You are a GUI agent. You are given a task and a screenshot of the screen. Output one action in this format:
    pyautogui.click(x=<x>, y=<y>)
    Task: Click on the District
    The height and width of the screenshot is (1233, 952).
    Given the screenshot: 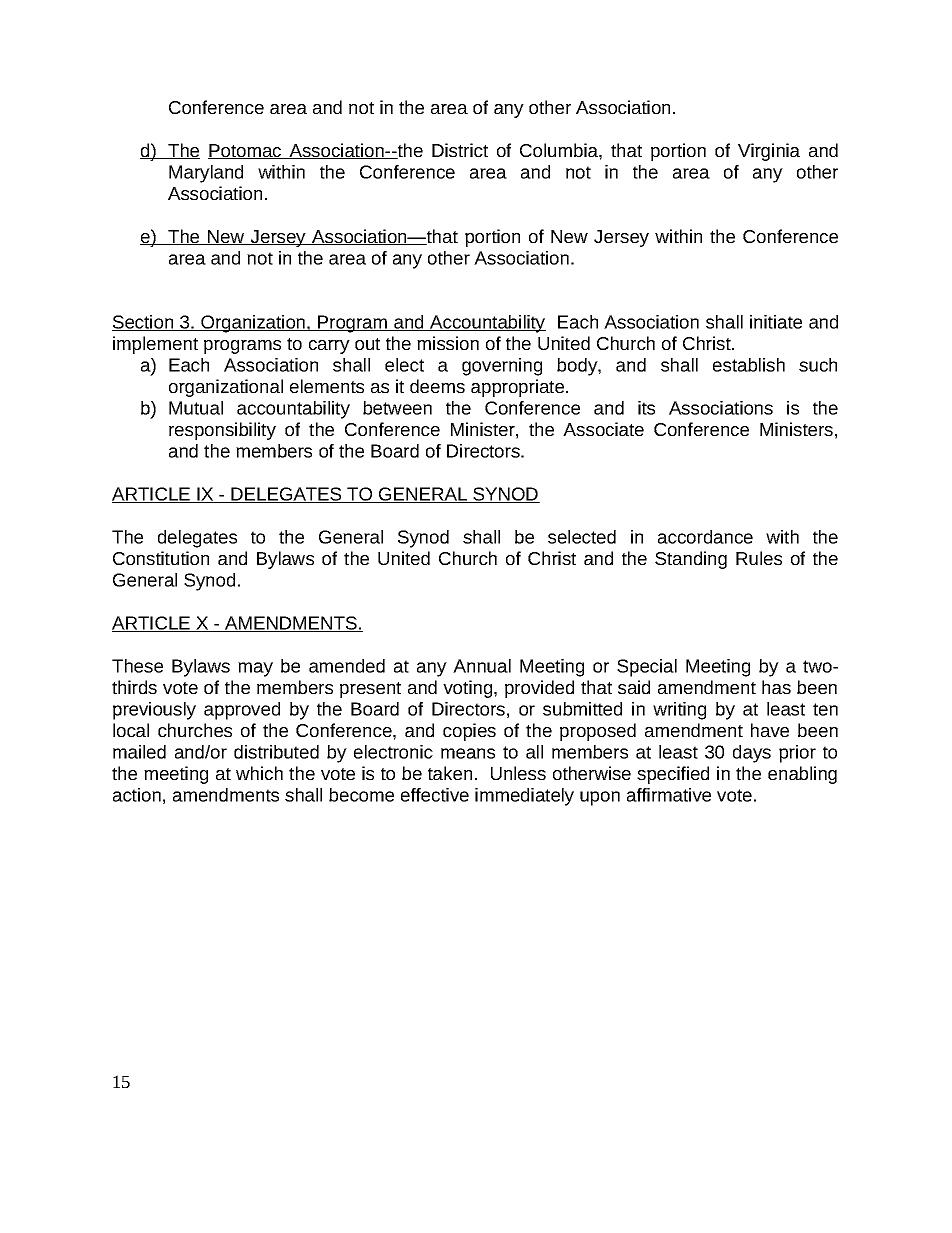 What is the action you would take?
    pyautogui.click(x=460, y=150)
